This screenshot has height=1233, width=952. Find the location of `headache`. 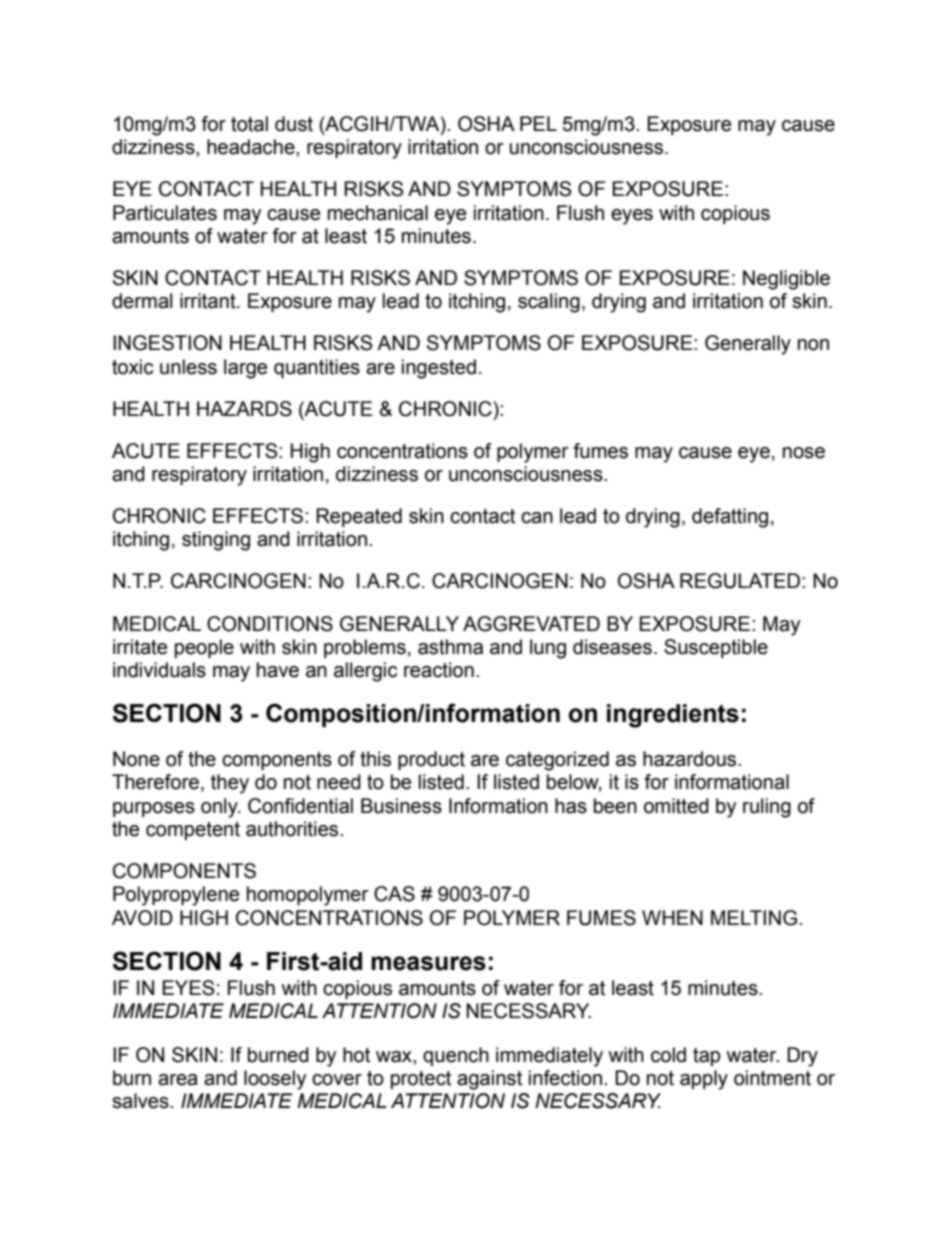

headache is located at coordinates (252, 147).
